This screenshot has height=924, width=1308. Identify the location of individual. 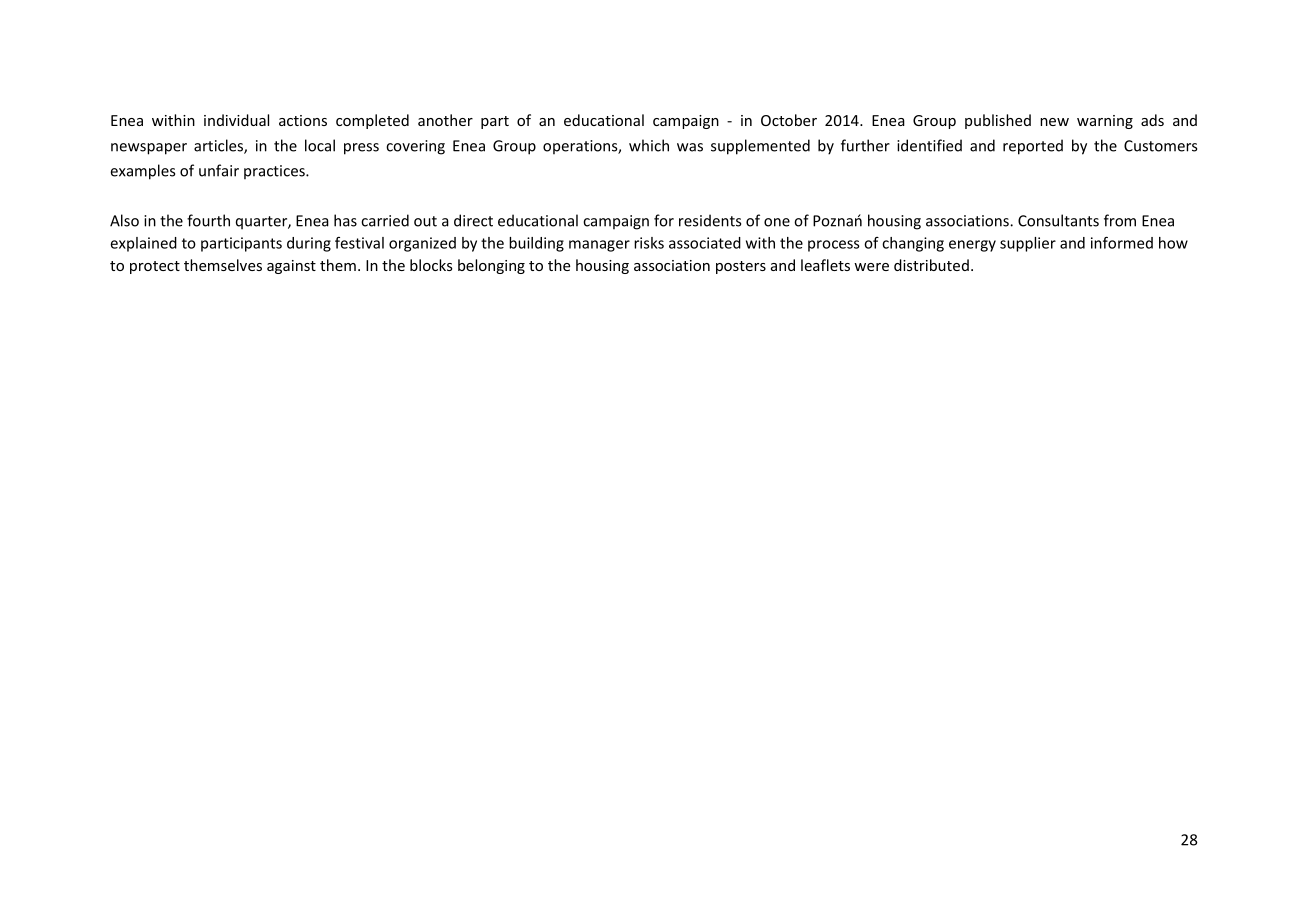
(236, 120).
